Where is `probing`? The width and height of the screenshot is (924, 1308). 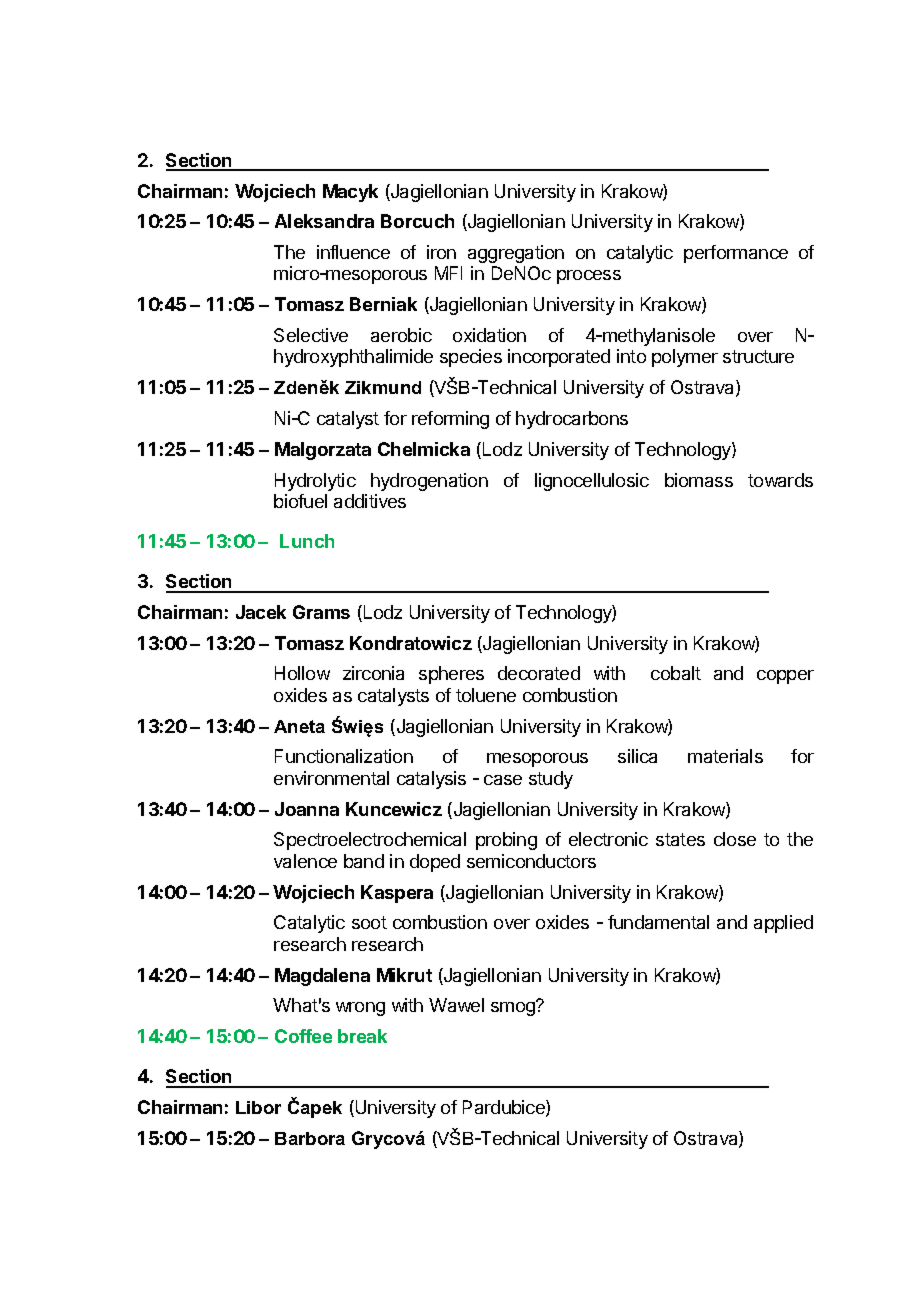 probing is located at coordinates (506, 841).
